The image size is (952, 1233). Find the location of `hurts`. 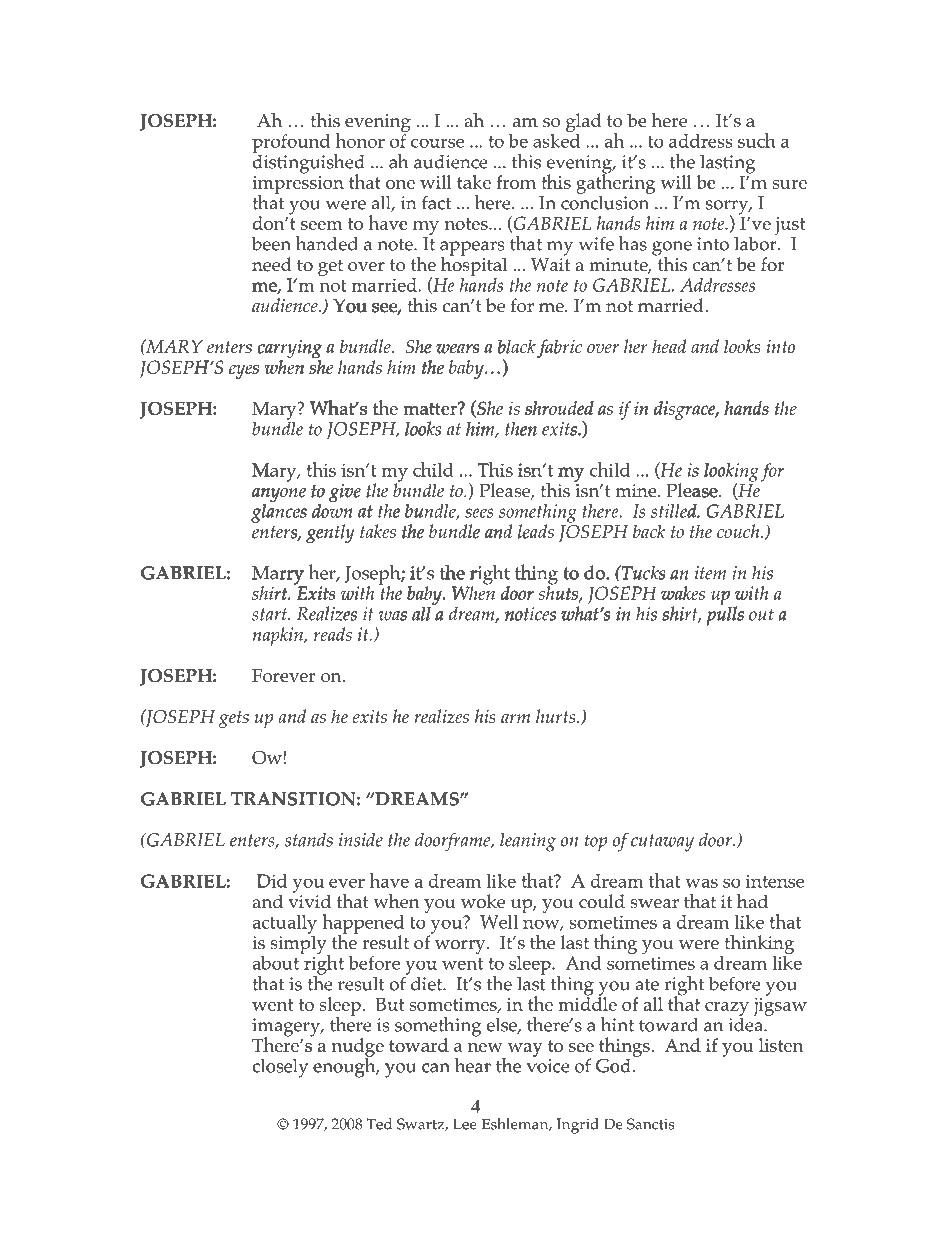

hurts is located at coordinates (557, 716).
